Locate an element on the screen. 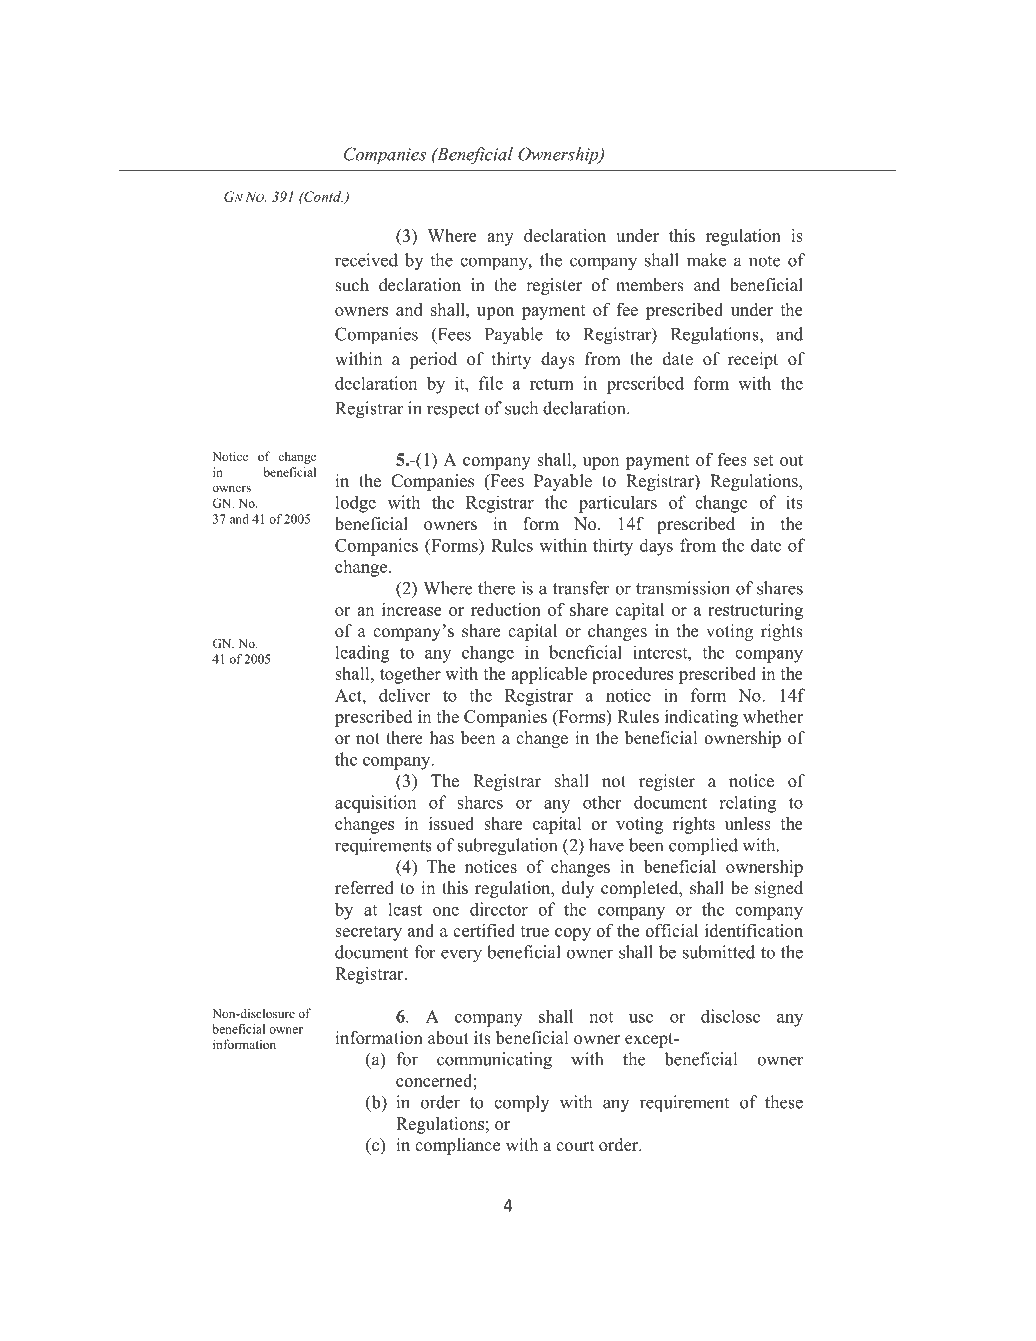 This screenshot has height=1341, width=1036. applicable is located at coordinates (549, 675).
